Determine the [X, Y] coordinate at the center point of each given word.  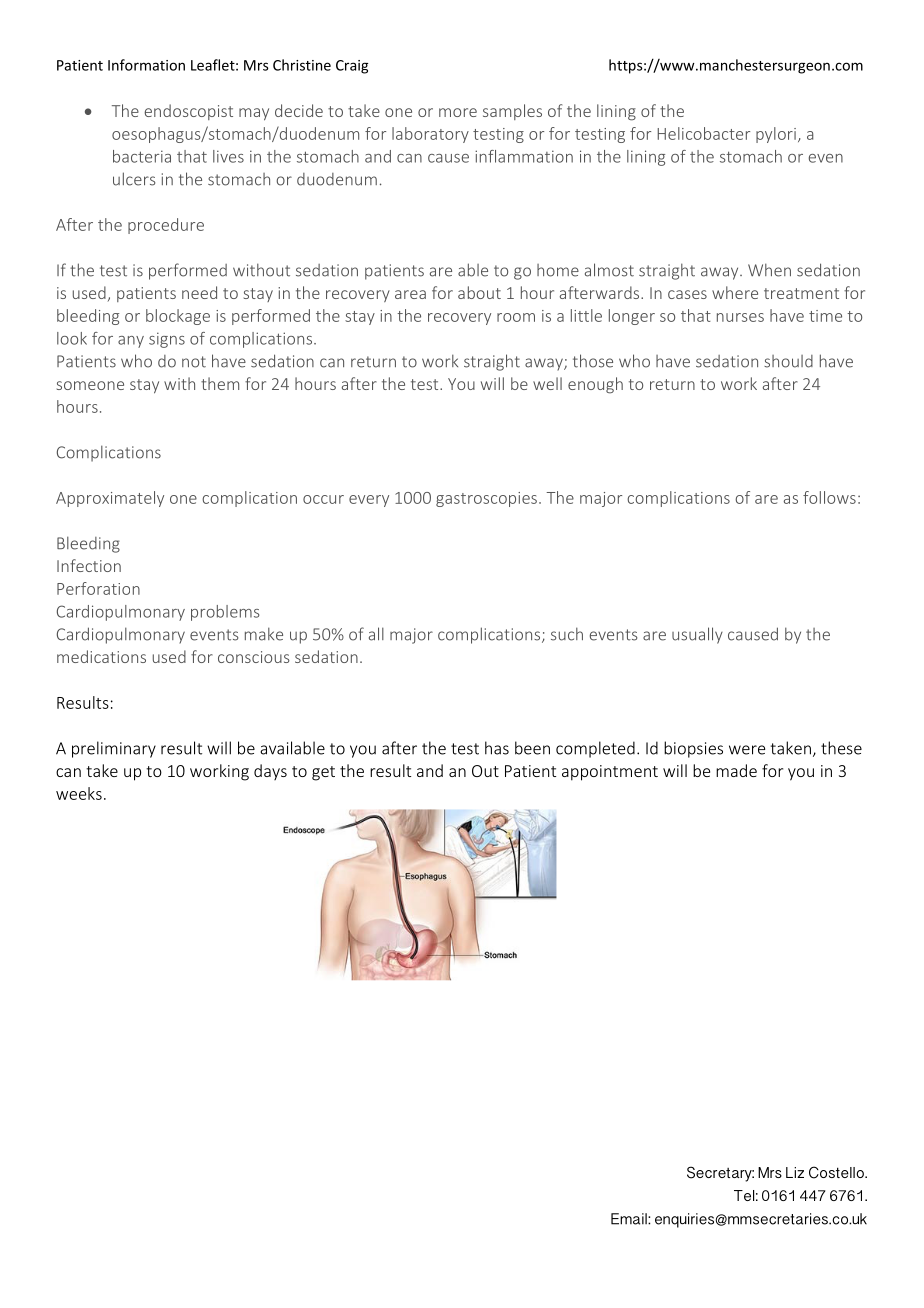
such [567, 634]
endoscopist [189, 112]
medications [101, 656]
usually [697, 635]
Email [630, 1219]
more [458, 112]
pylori [776, 135]
